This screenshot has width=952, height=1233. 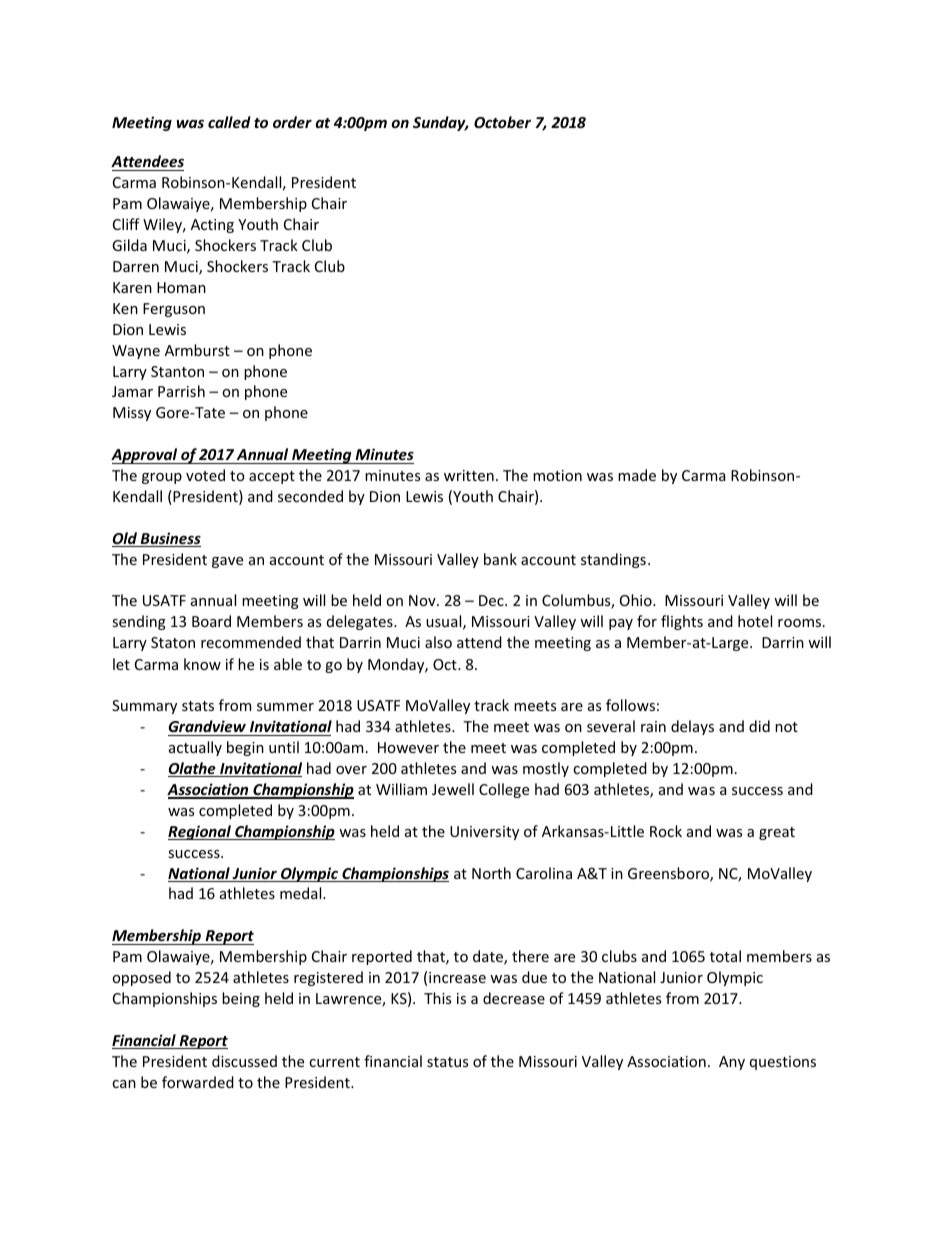 What do you see at coordinates (502, 122) in the screenshot?
I see `October` at bounding box center [502, 122].
